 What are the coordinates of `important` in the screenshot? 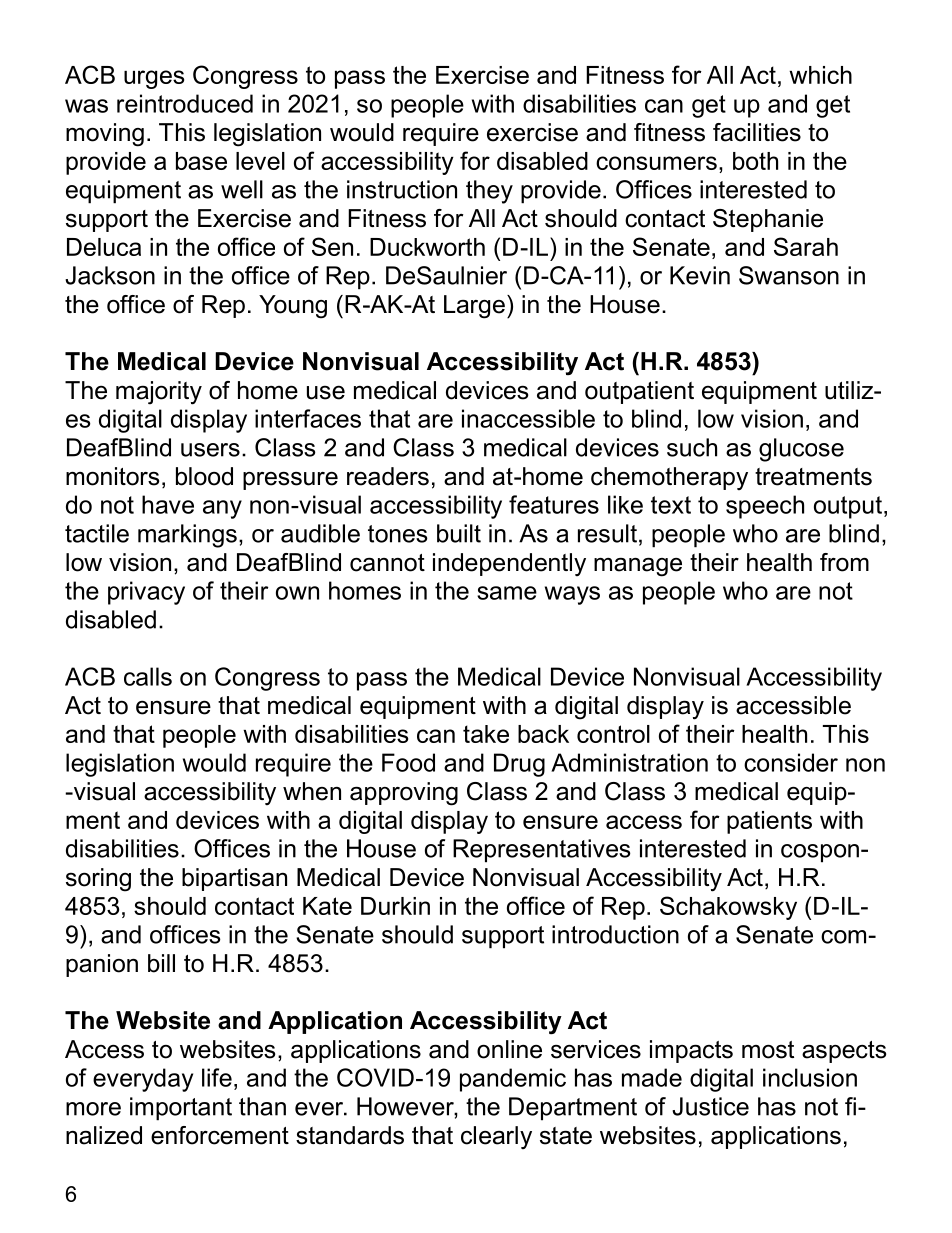 It's located at (181, 1109).
